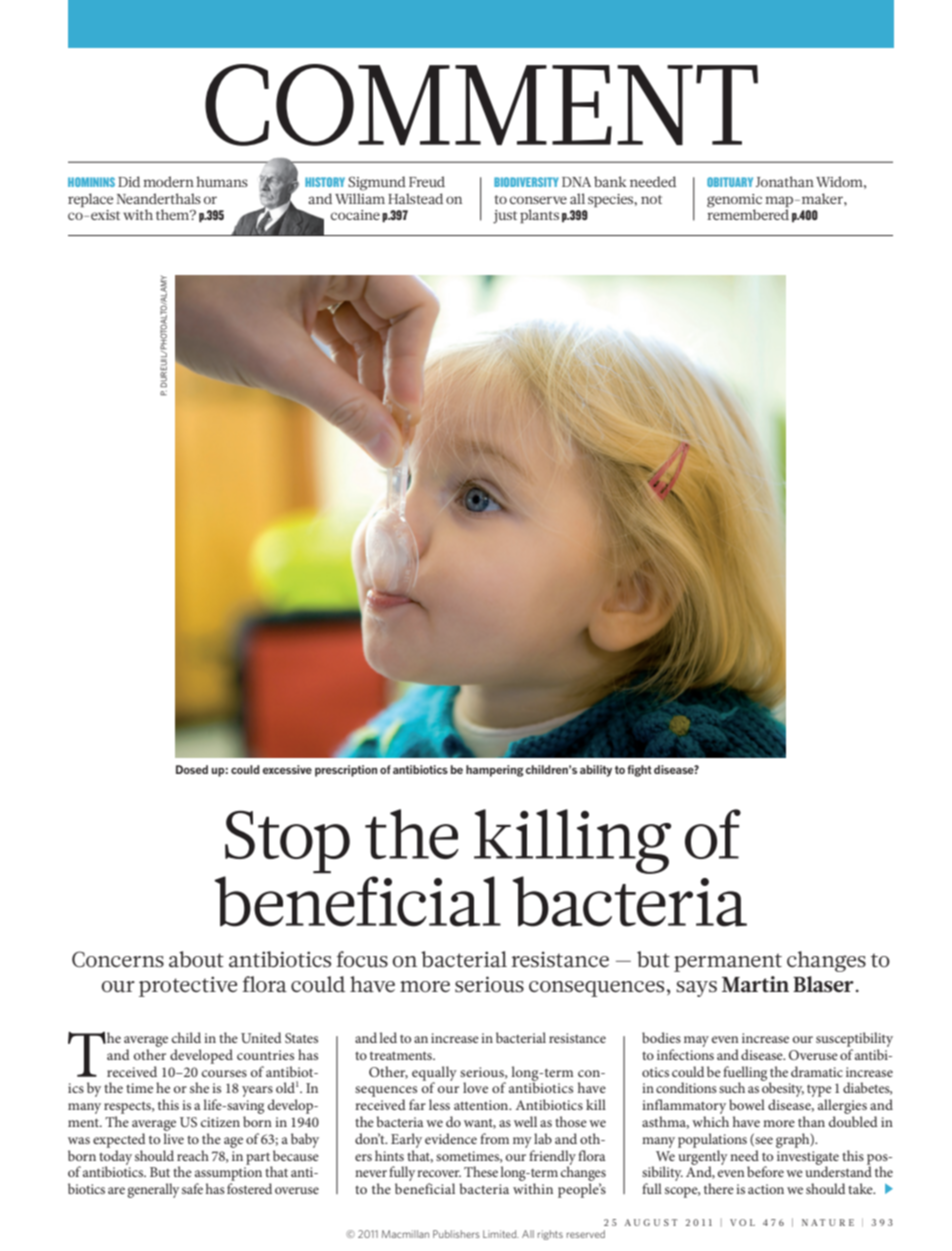 The height and width of the document is (1251, 952). Describe the element at coordinates (456, 1234) in the document. I see `Publishers` at that location.
